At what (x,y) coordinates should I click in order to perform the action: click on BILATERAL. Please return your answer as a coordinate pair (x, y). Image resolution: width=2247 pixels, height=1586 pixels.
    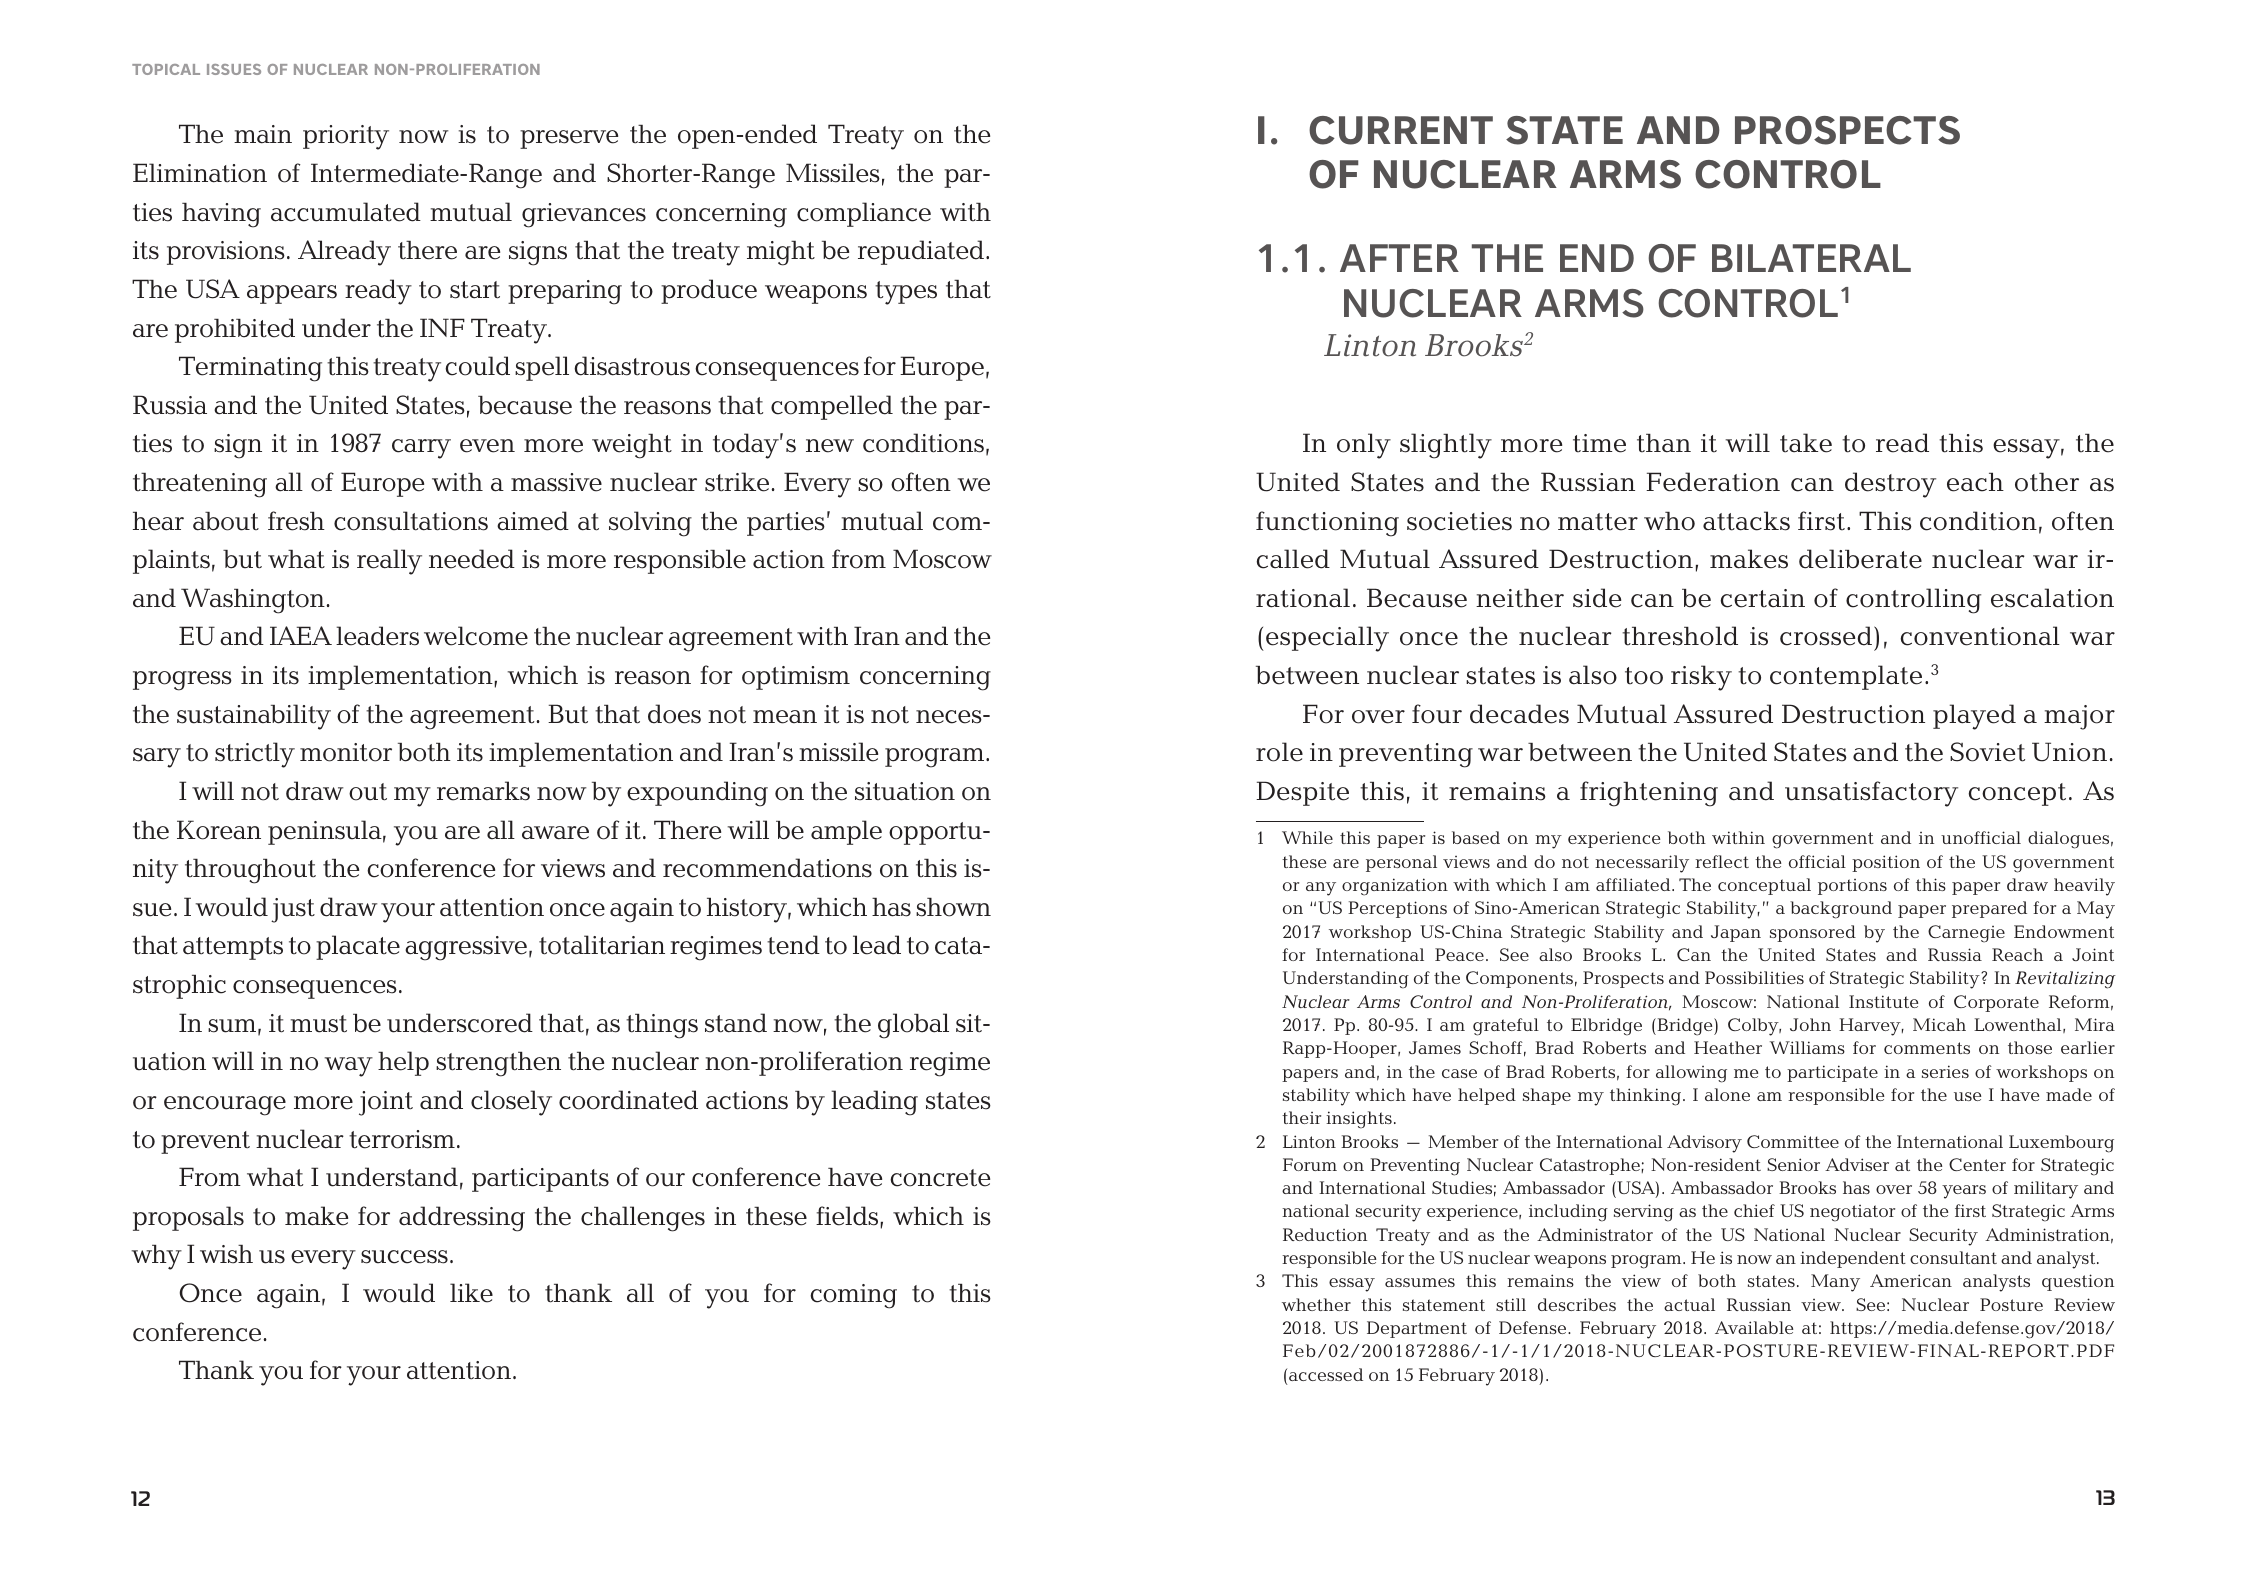
    Looking at the image, I should click on (1811, 258).
